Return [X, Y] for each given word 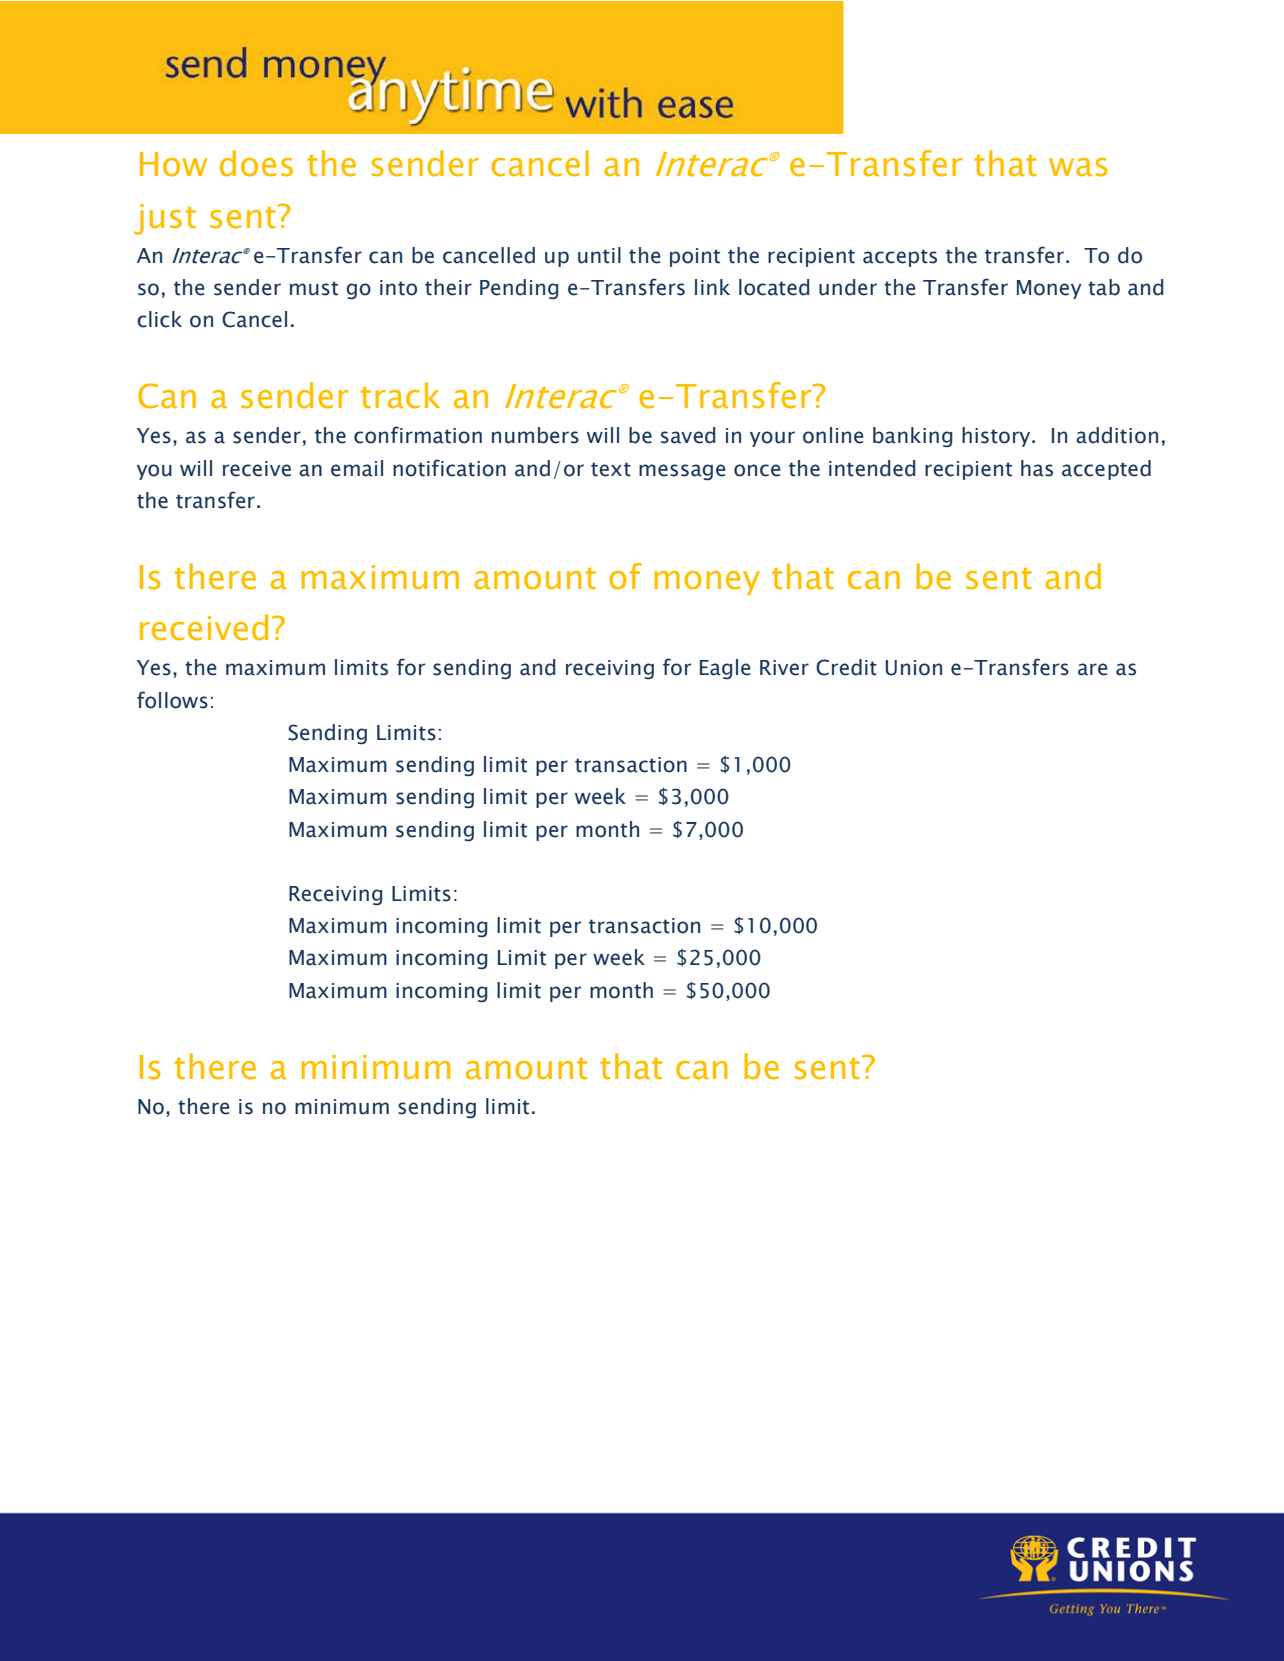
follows [172, 700]
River [784, 668]
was [1078, 167]
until [599, 255]
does [256, 163]
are [1093, 669]
